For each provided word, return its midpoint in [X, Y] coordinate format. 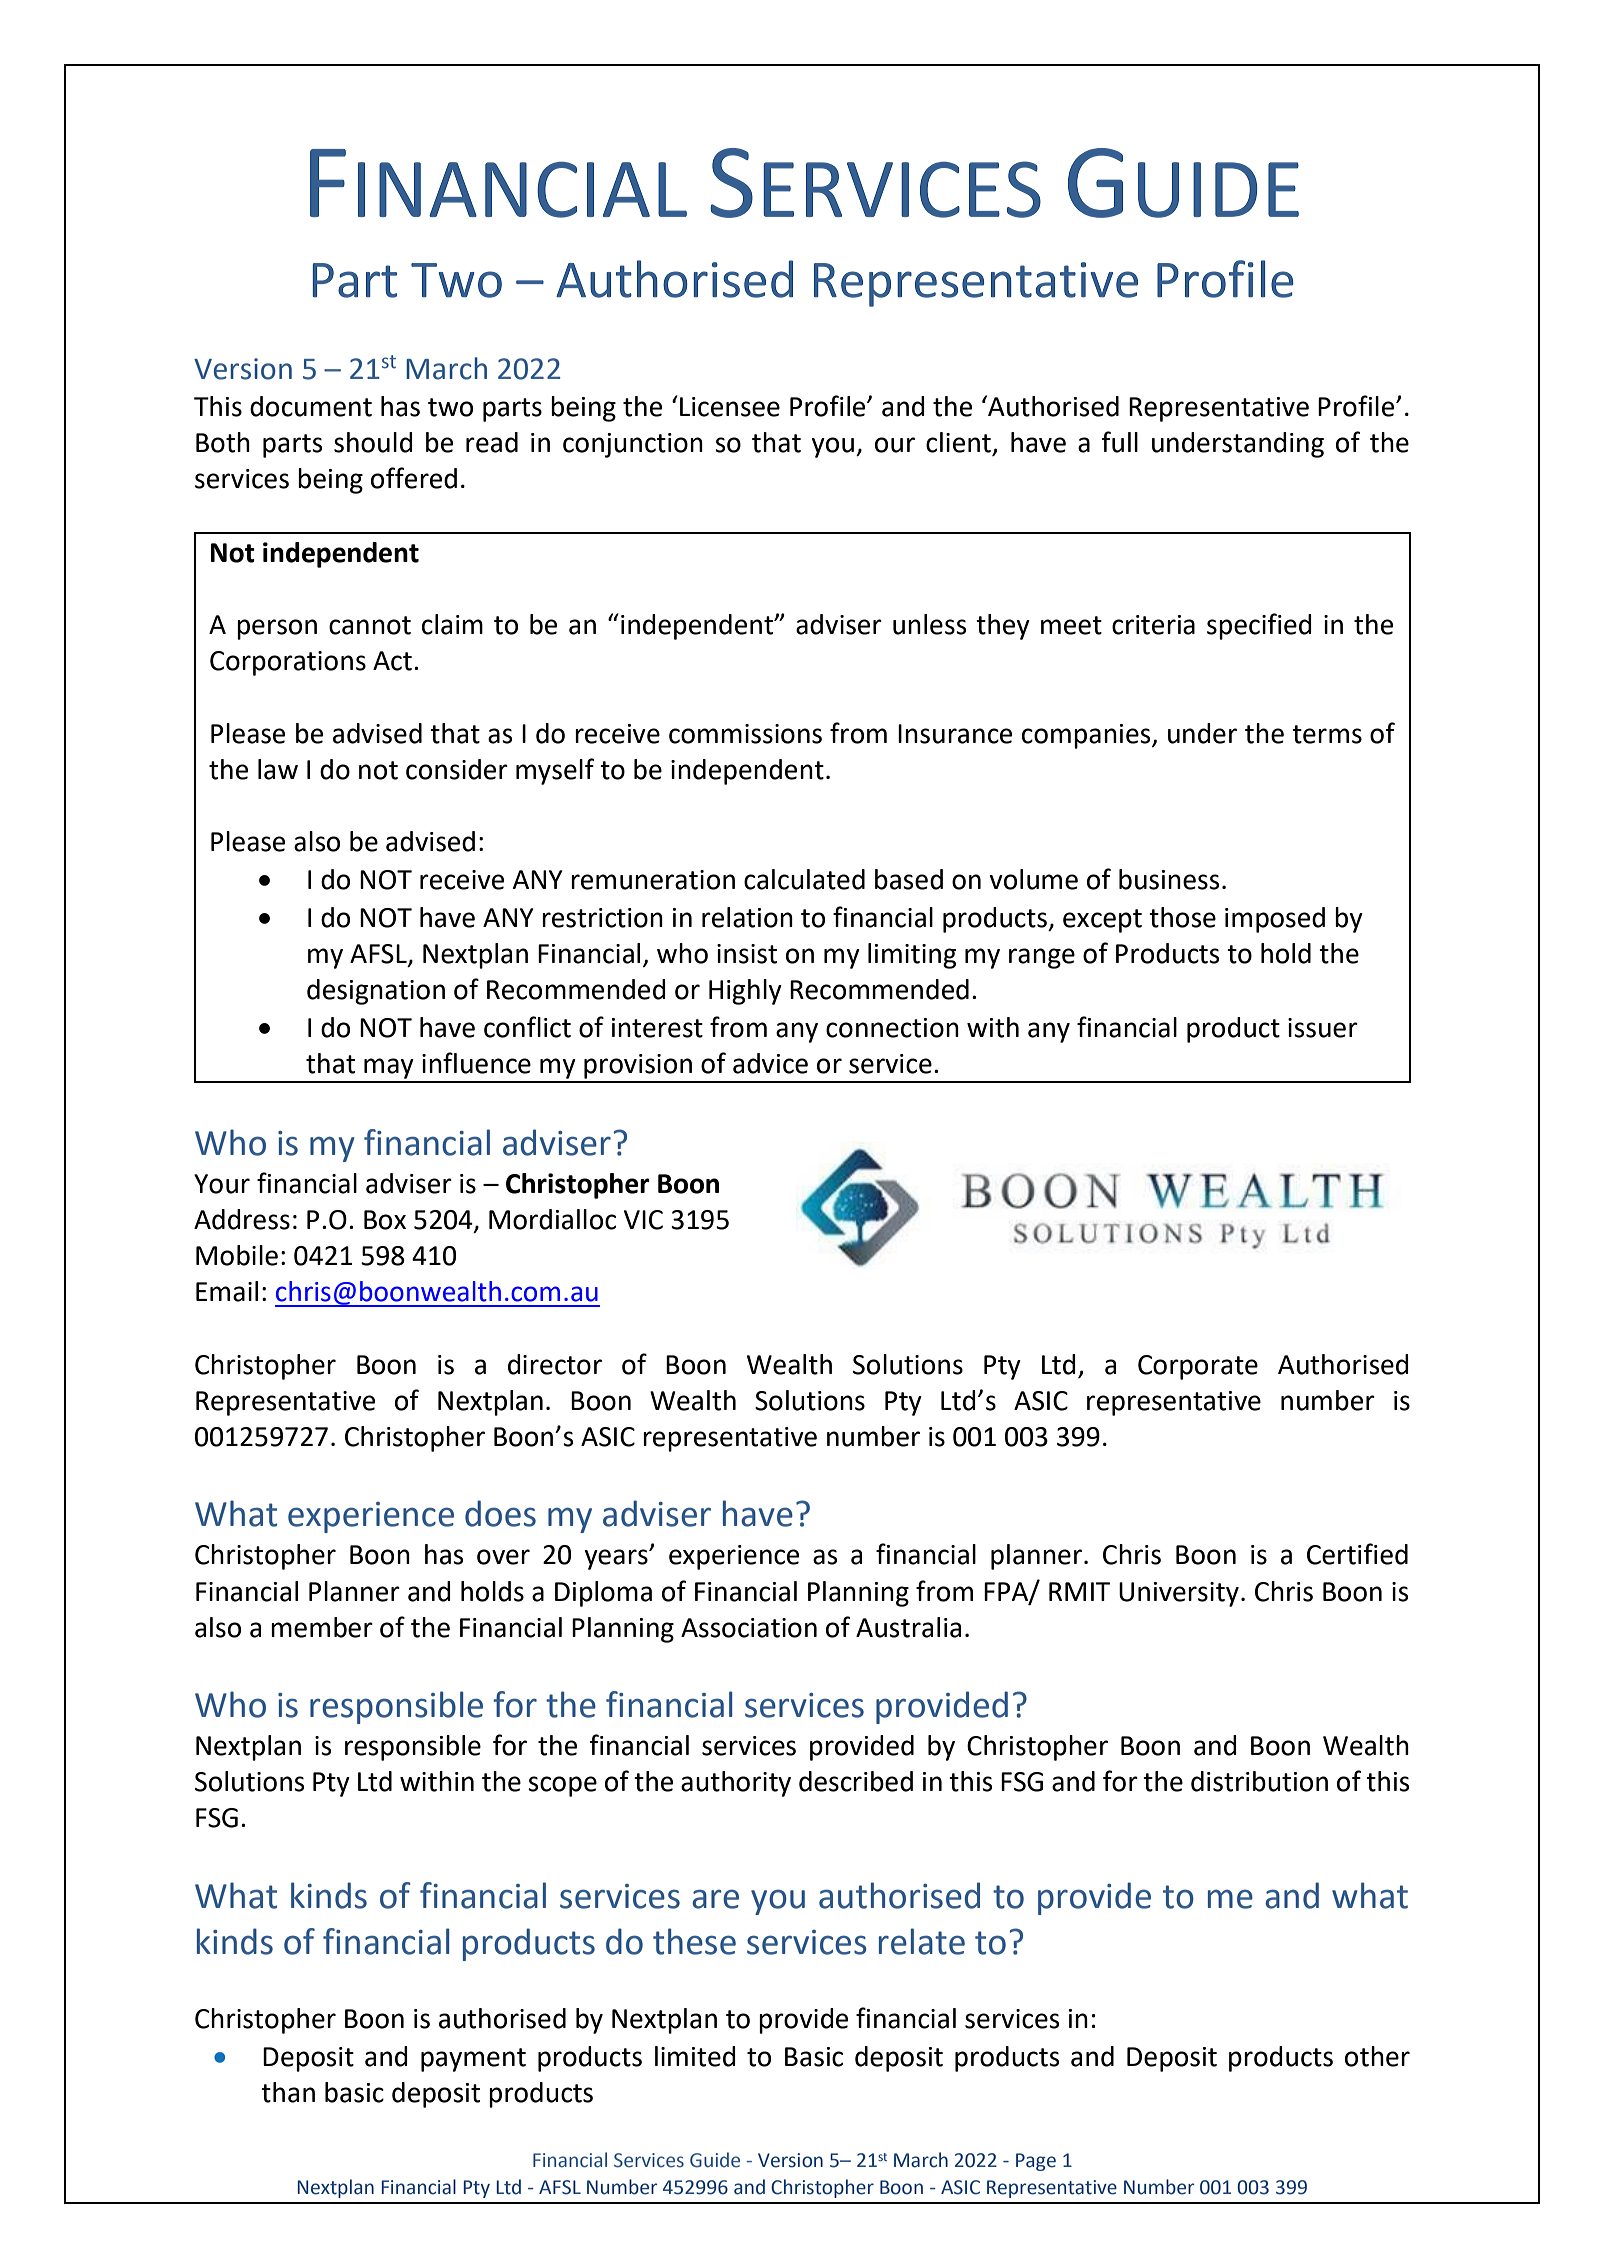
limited [695, 2056]
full [1119, 442]
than [288, 2092]
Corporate [1198, 1367]
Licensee [730, 407]
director [555, 1364]
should [373, 442]
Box [385, 1220]
